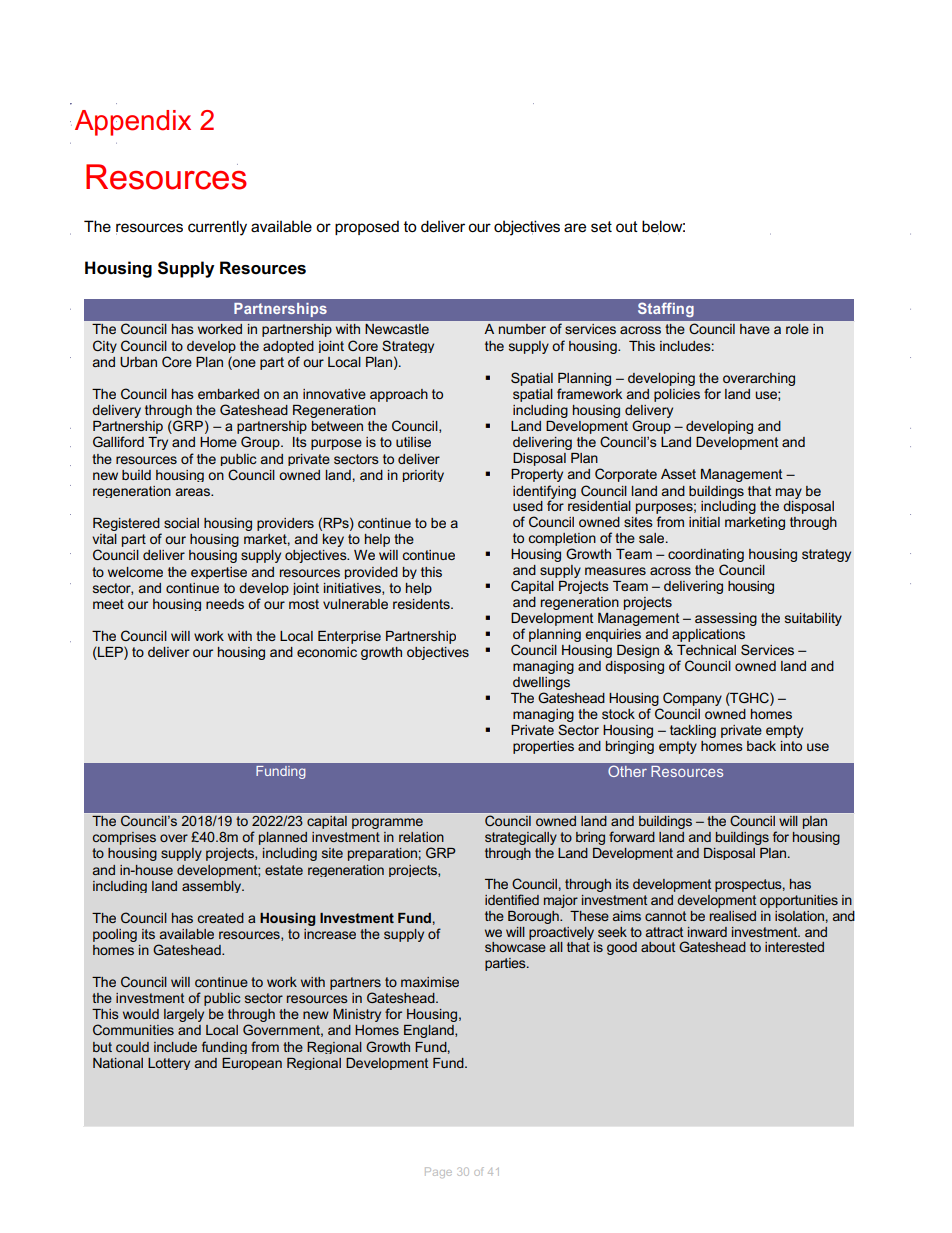 The width and height of the page is (952, 1233). I want to click on needs, so click(225, 604).
